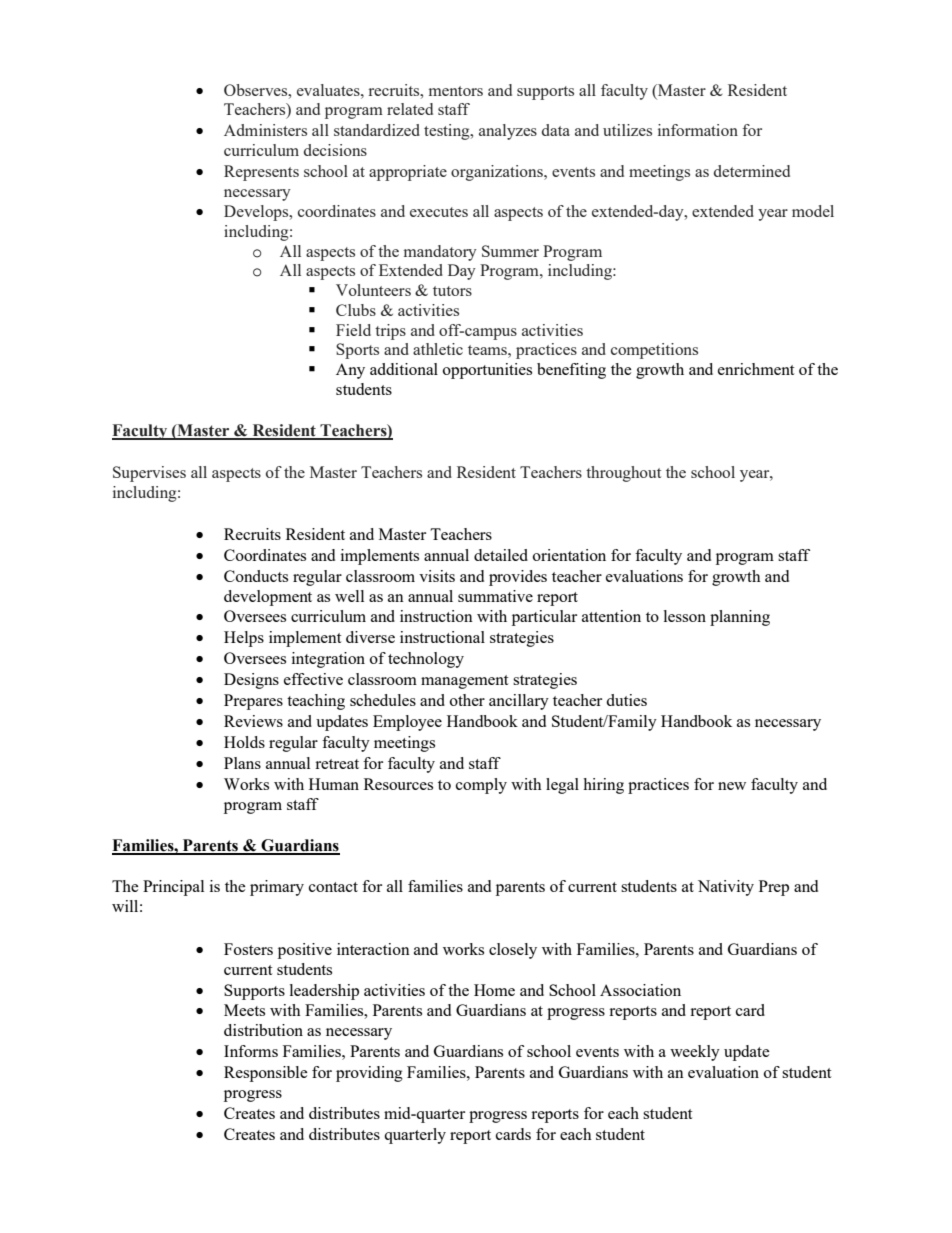 This page has height=1233, width=952. Describe the element at coordinates (481, 786) in the page. I see `comply` at that location.
